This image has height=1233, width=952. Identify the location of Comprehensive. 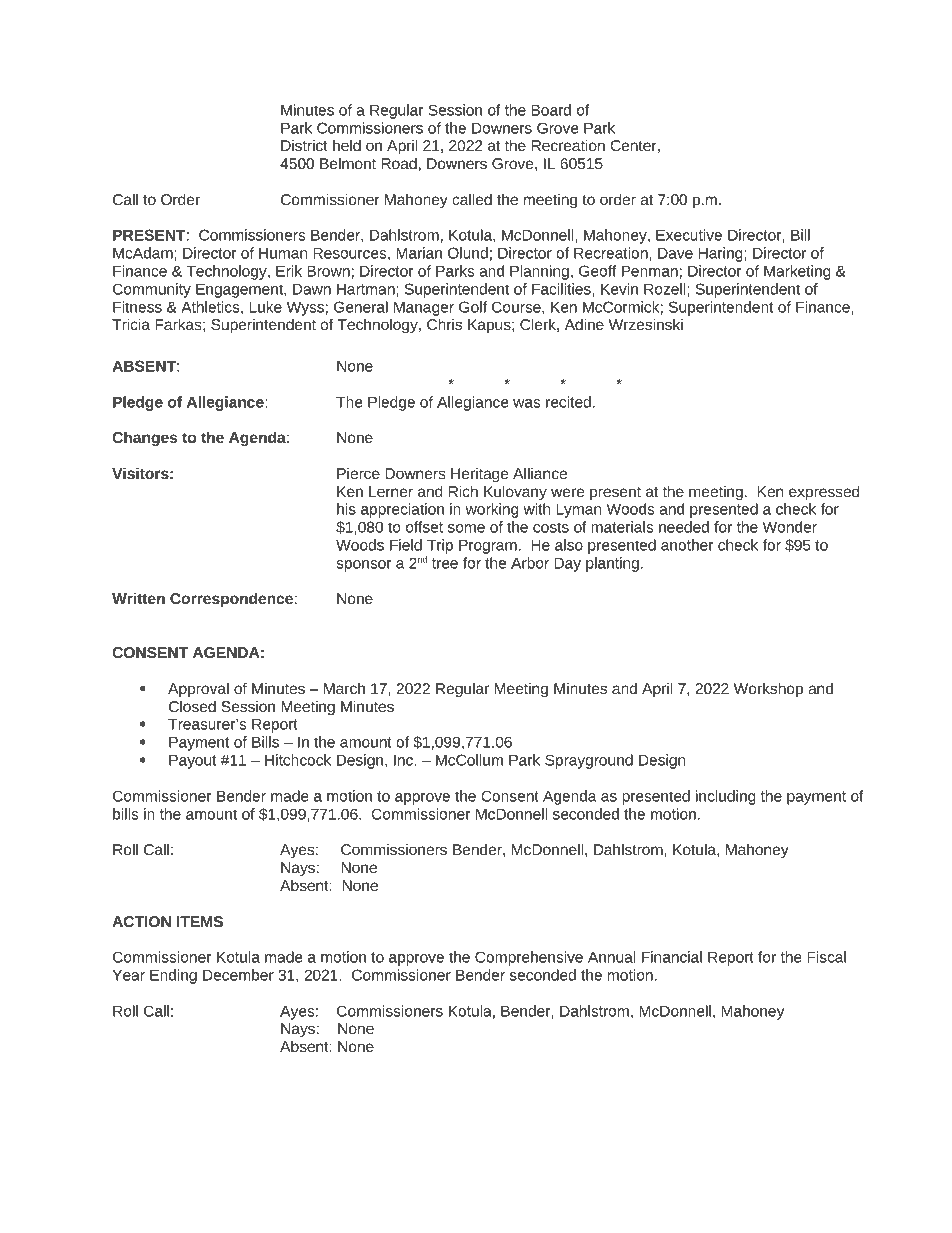
(529, 958).
